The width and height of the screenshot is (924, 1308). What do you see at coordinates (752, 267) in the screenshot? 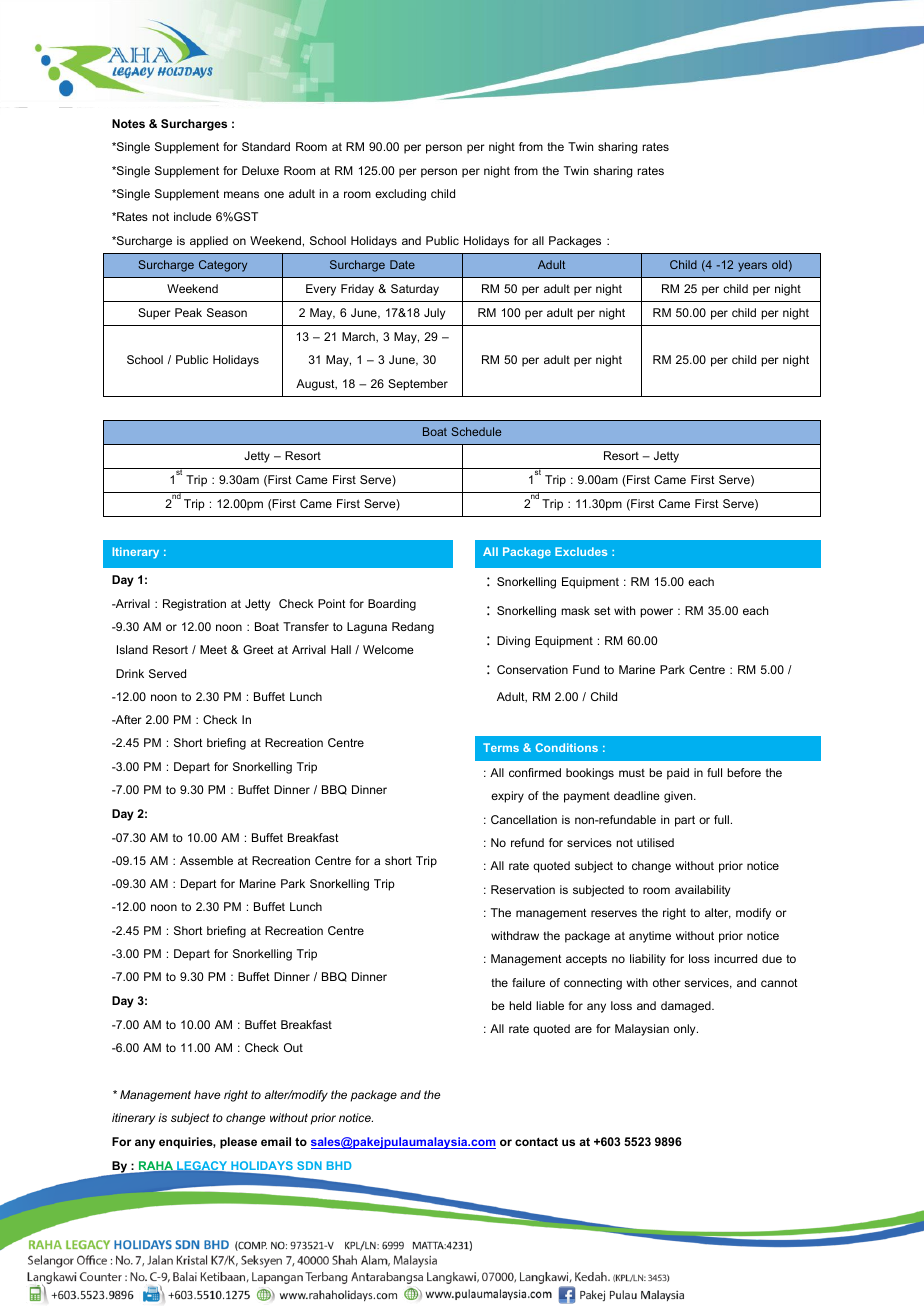
I see `years` at bounding box center [752, 267].
